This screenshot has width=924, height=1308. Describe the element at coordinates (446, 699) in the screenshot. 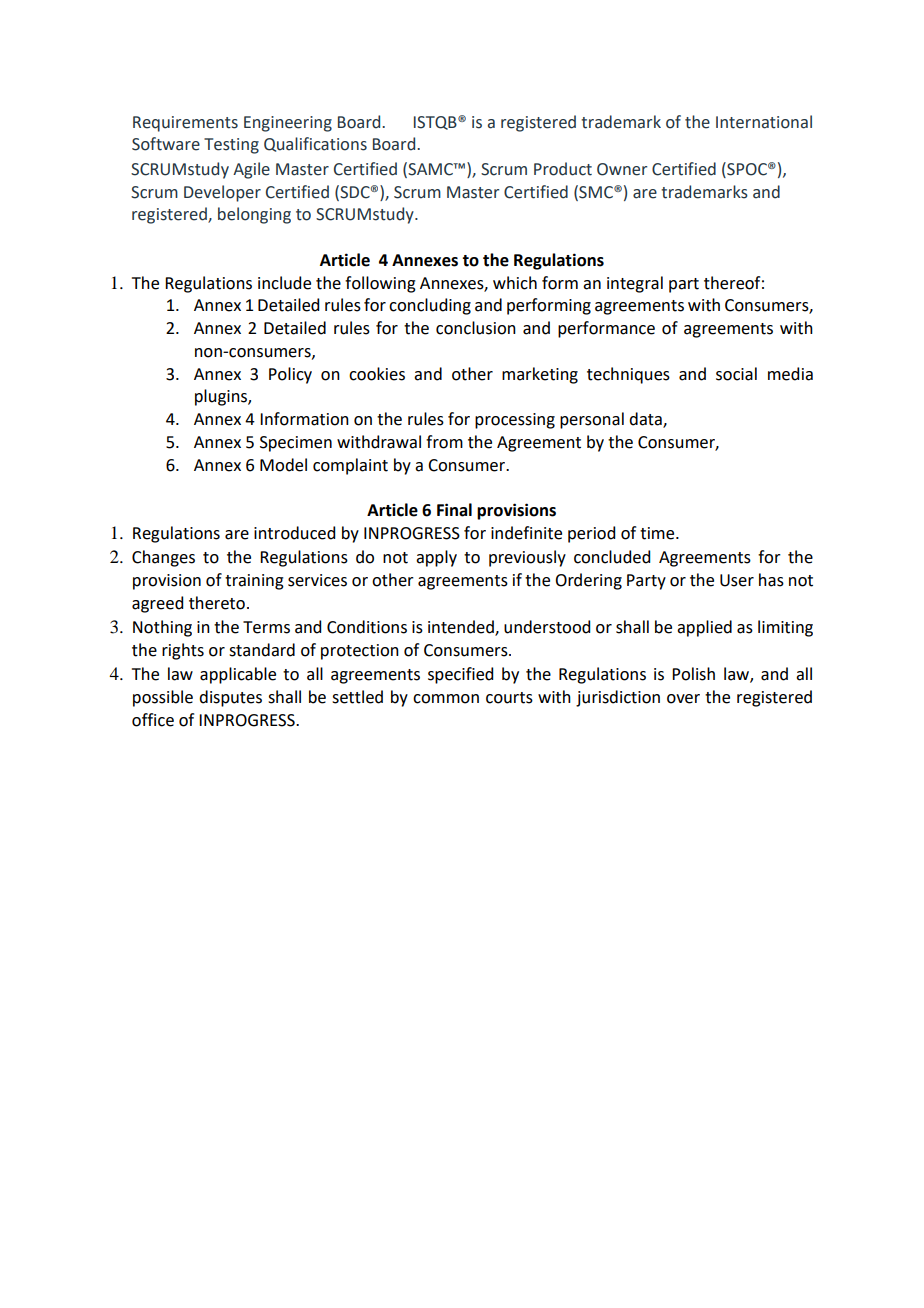

I see `common` at that location.
